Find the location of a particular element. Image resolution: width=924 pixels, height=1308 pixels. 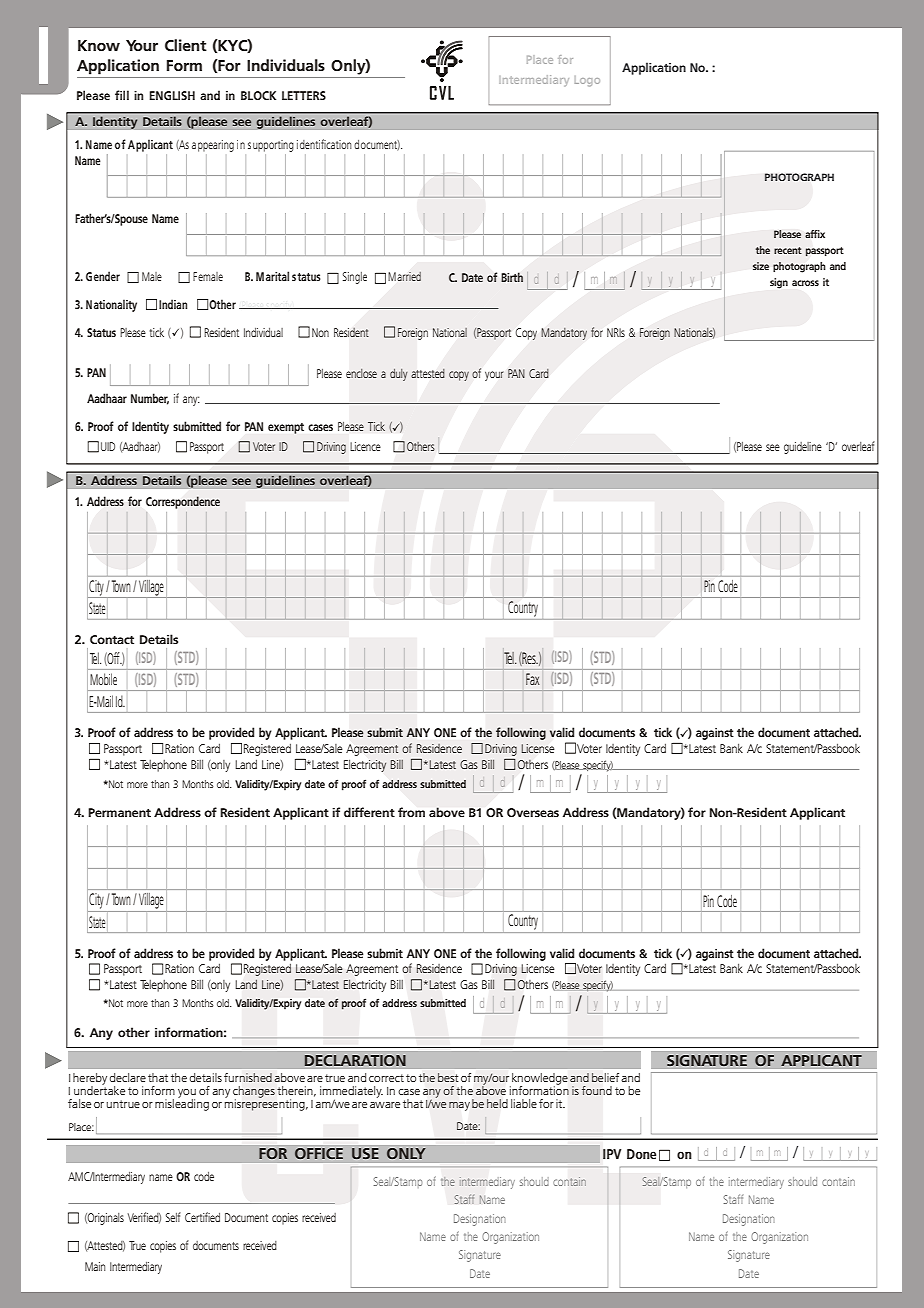

may is located at coordinates (459, 1106).
